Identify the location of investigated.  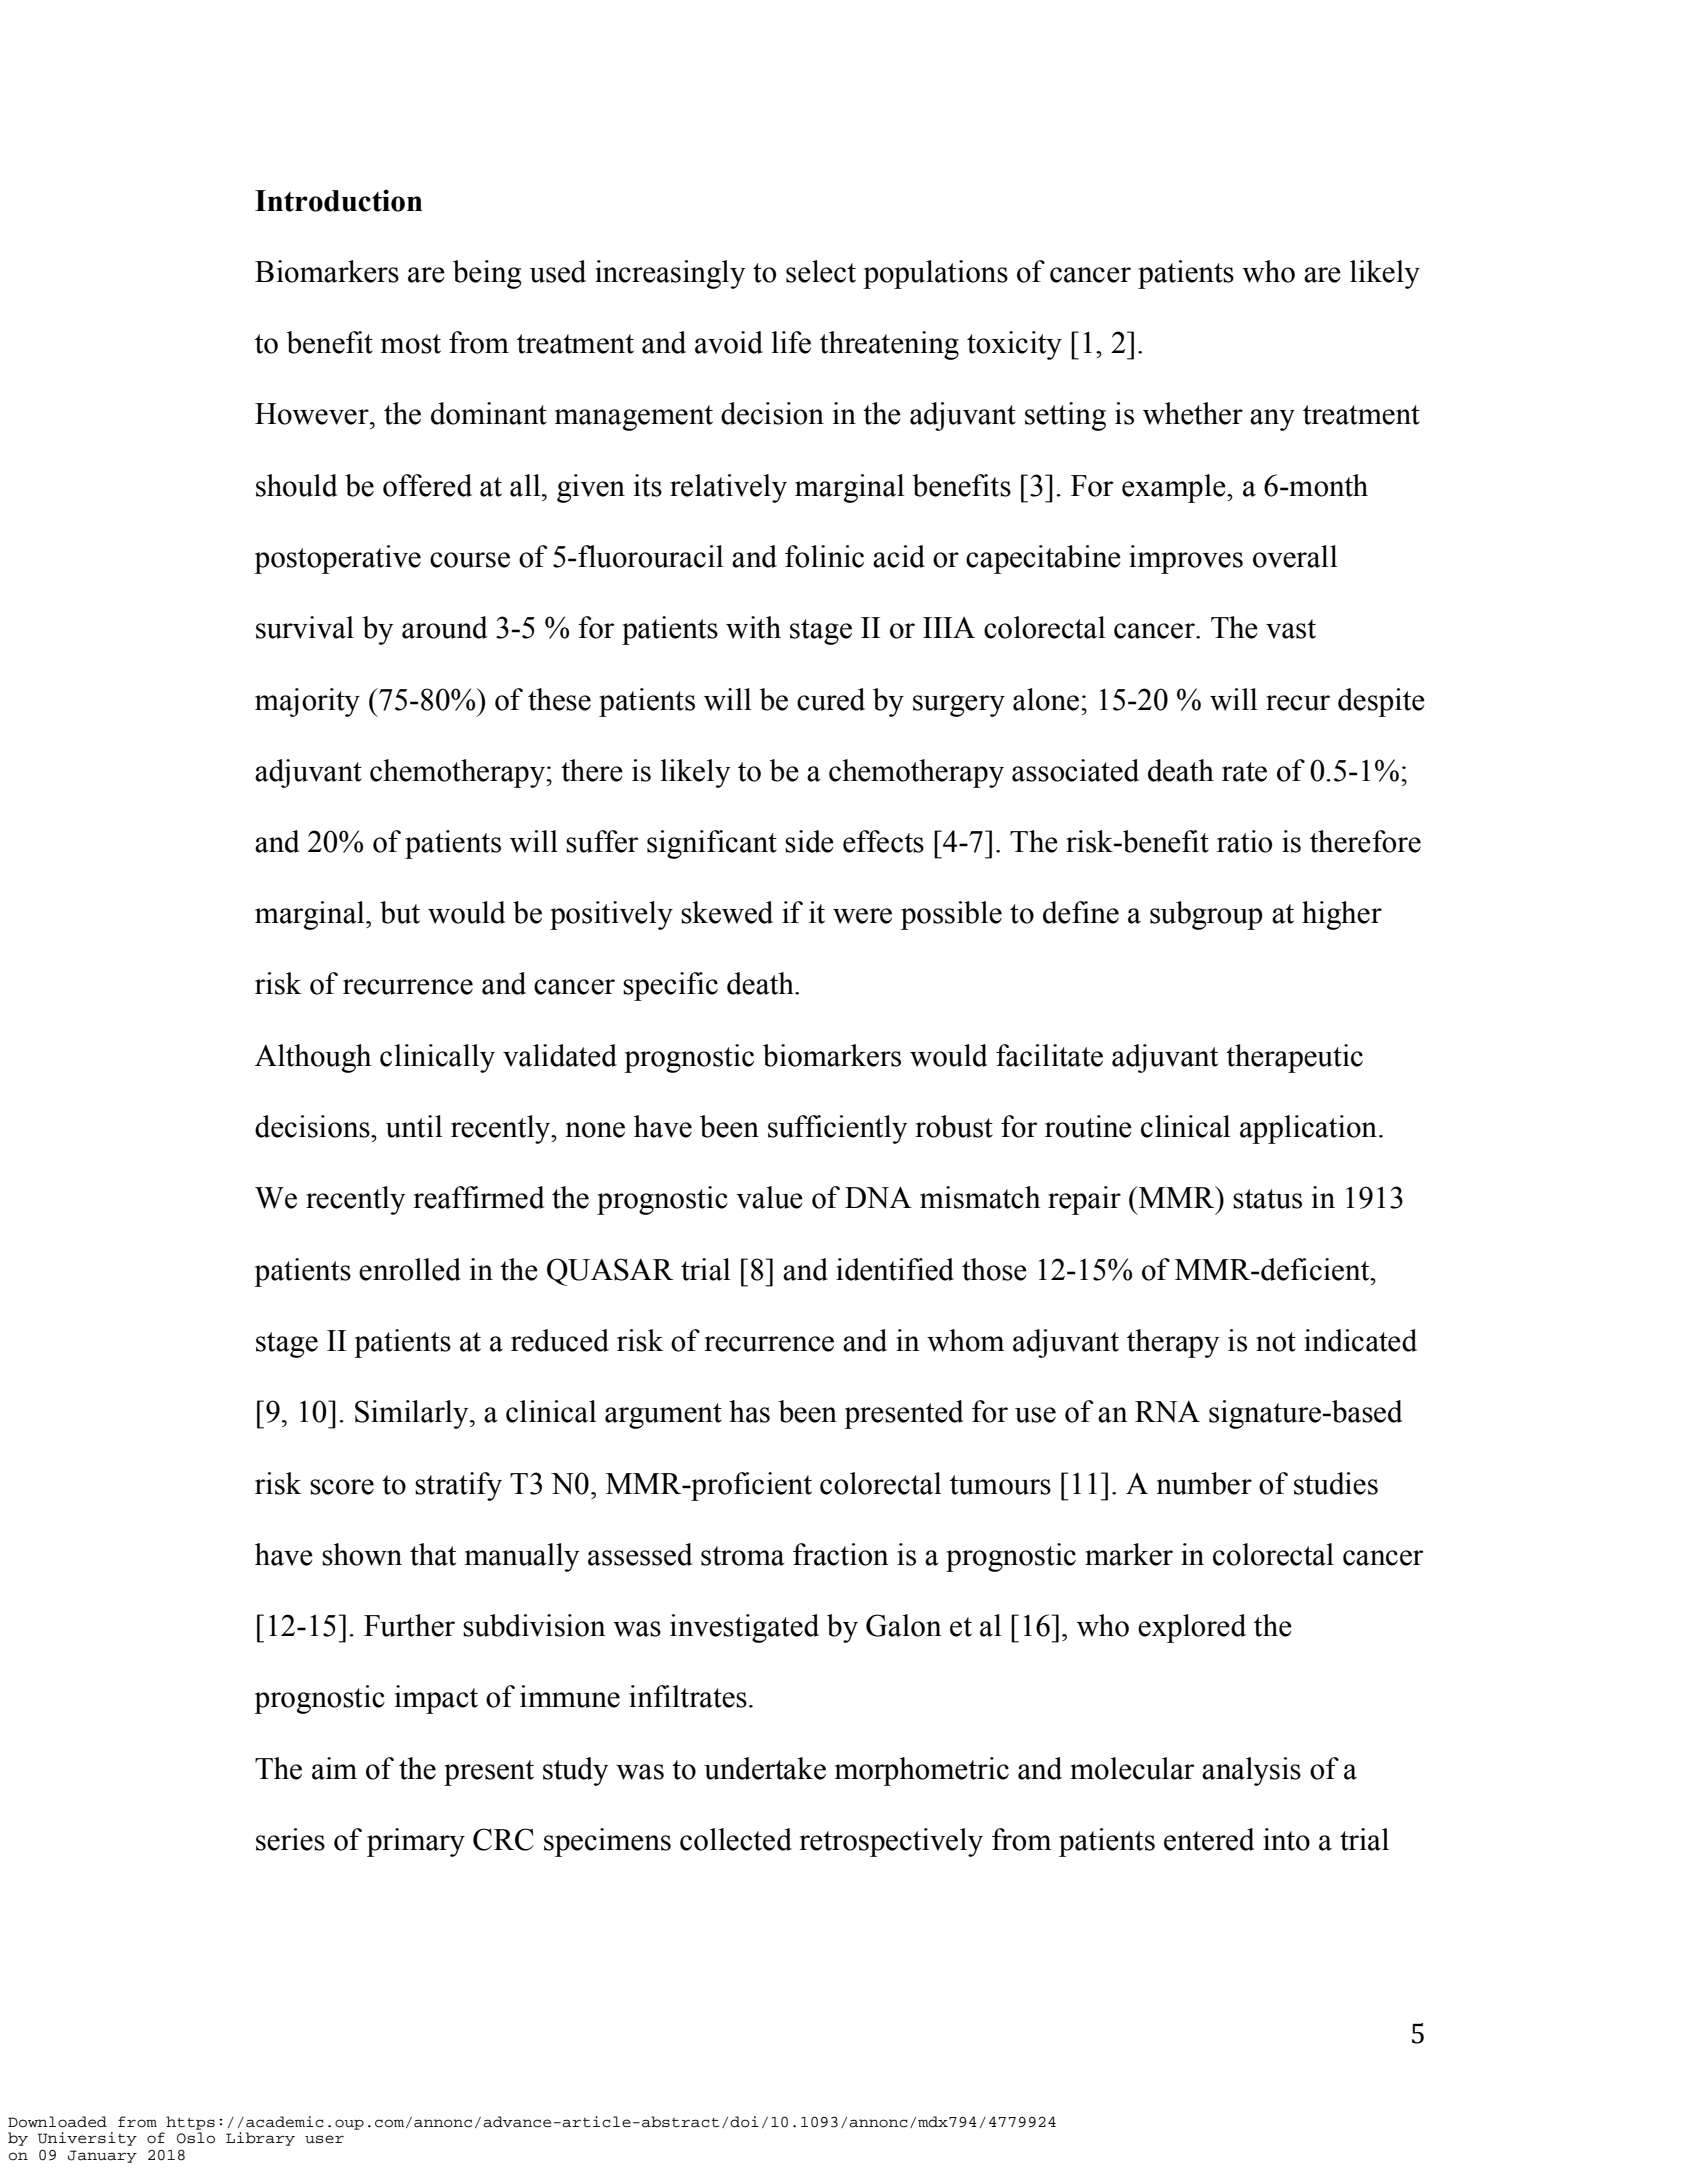
(744, 1628).
